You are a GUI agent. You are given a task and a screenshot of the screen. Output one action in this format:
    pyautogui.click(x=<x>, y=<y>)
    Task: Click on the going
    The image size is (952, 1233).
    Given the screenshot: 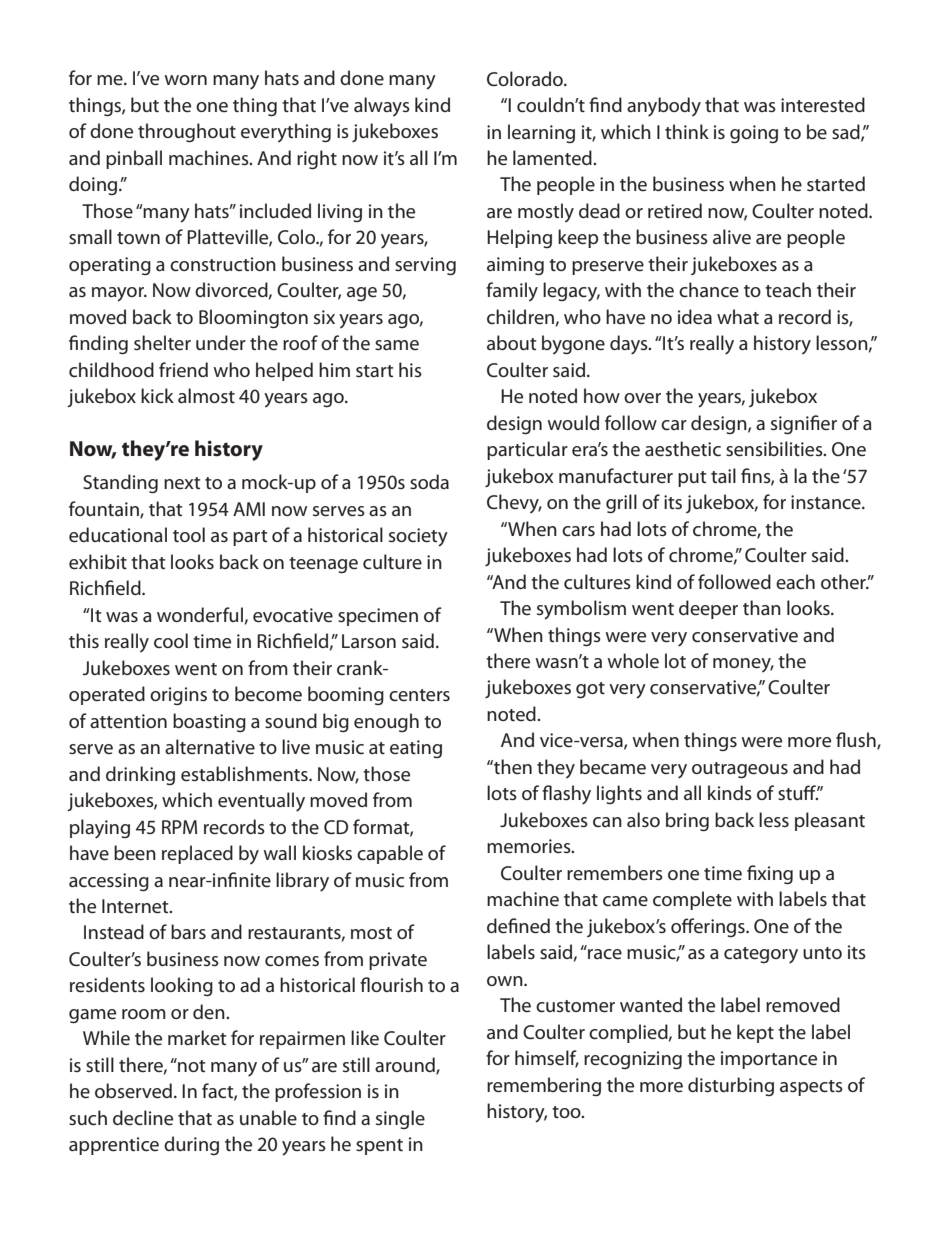 What is the action you would take?
    pyautogui.click(x=754, y=134)
